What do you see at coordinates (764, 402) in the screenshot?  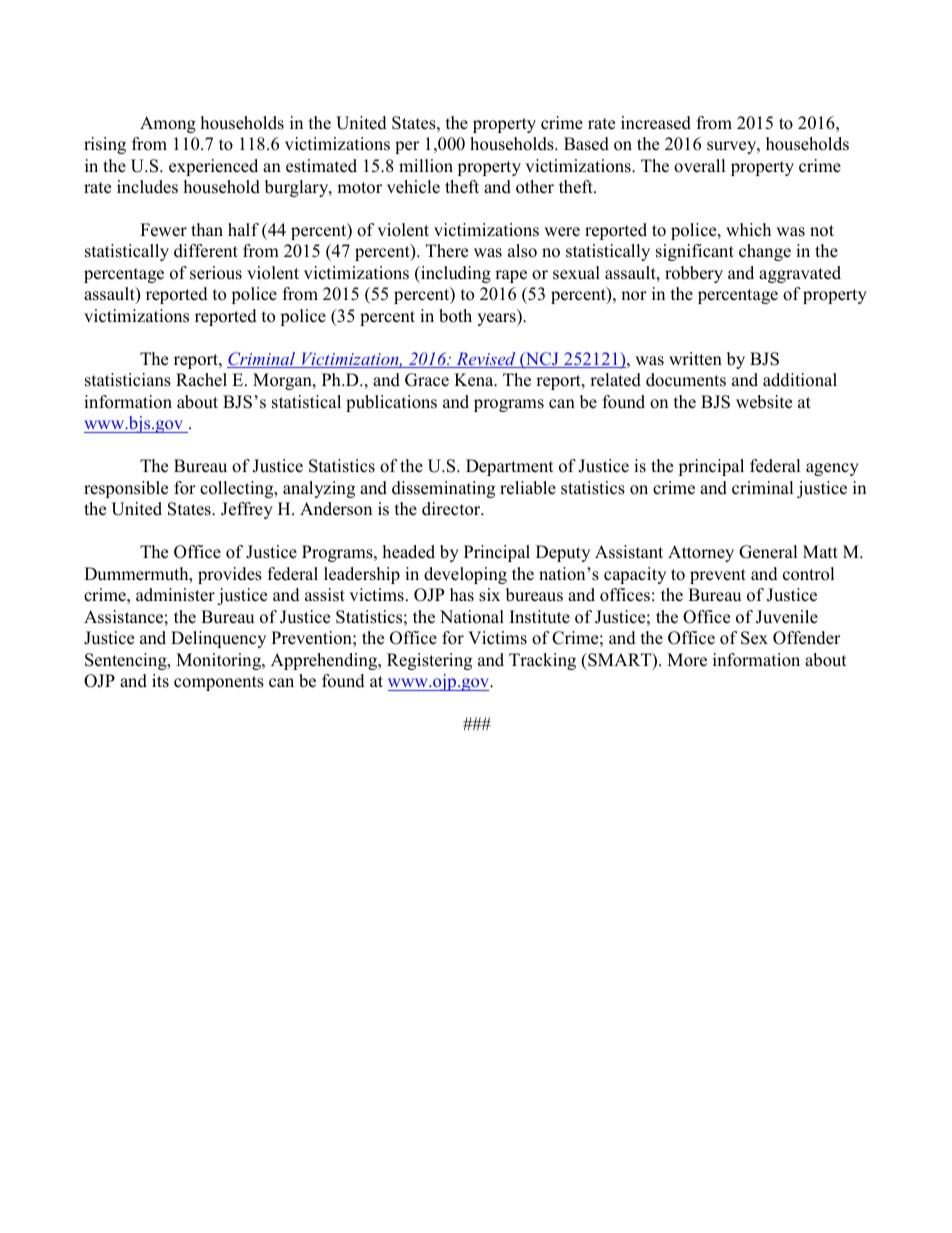 I see `website` at bounding box center [764, 402].
